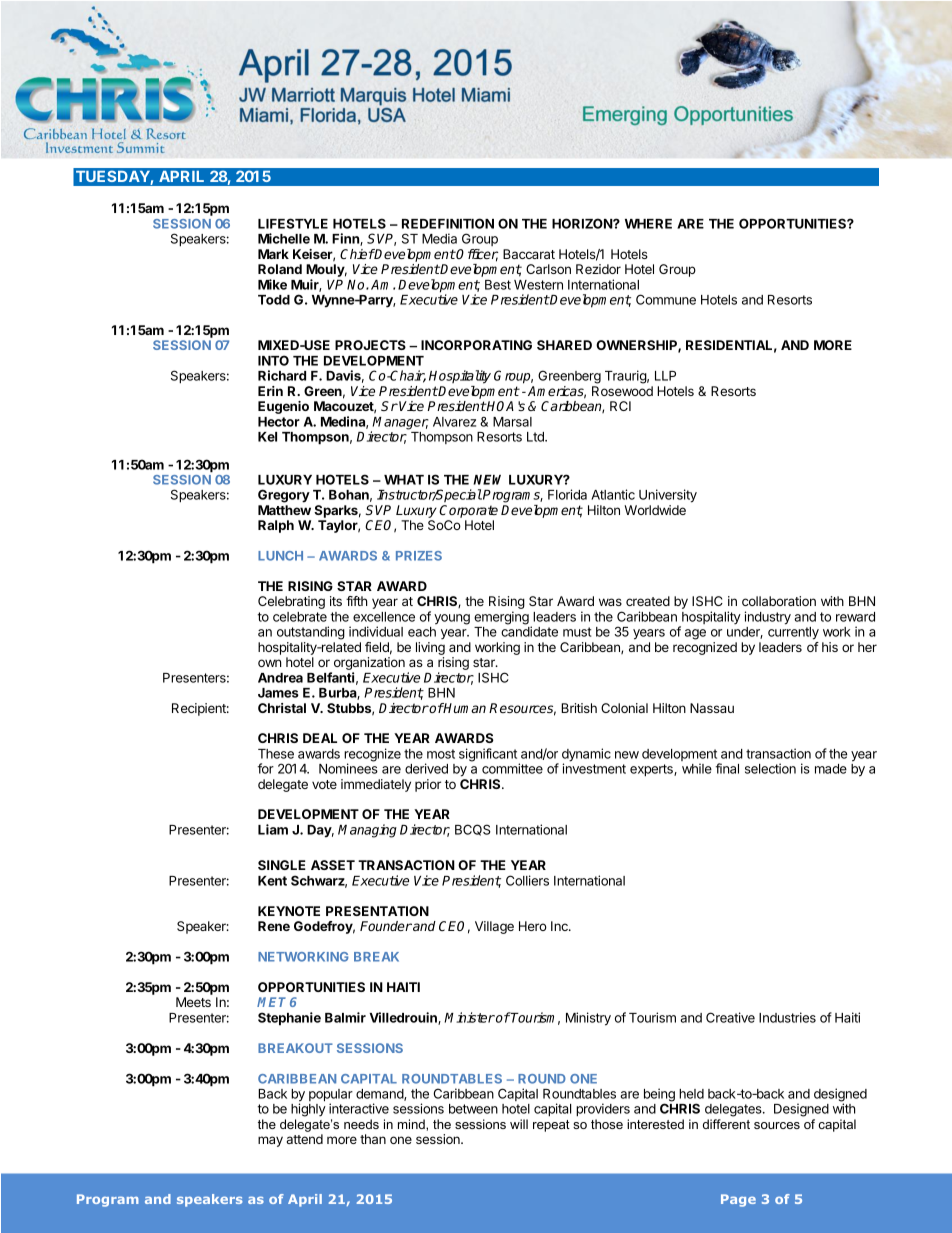  Describe the element at coordinates (668, 496) in the page. I see `University` at that location.
